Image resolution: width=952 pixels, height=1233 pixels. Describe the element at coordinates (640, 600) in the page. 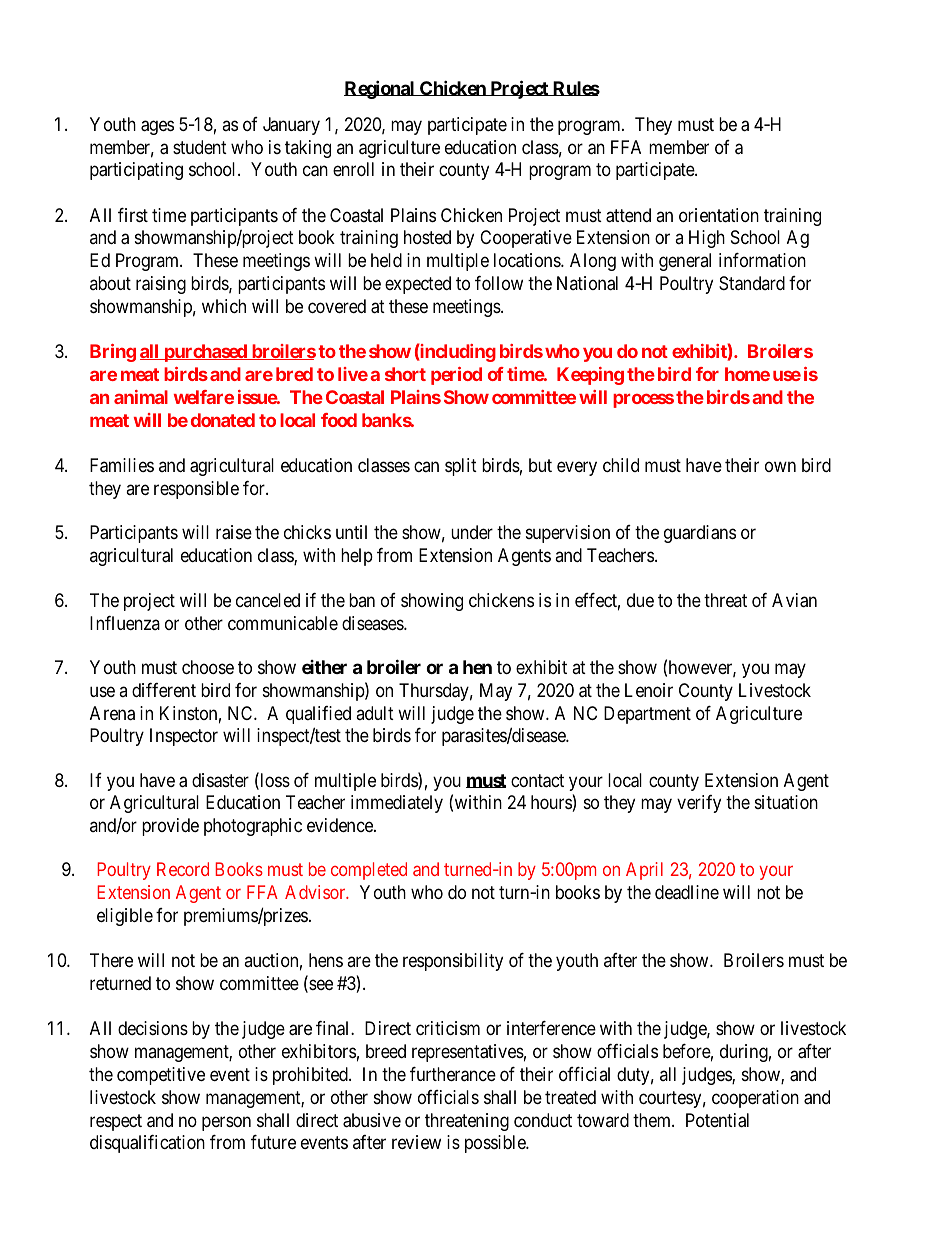

I see `due` at that location.
